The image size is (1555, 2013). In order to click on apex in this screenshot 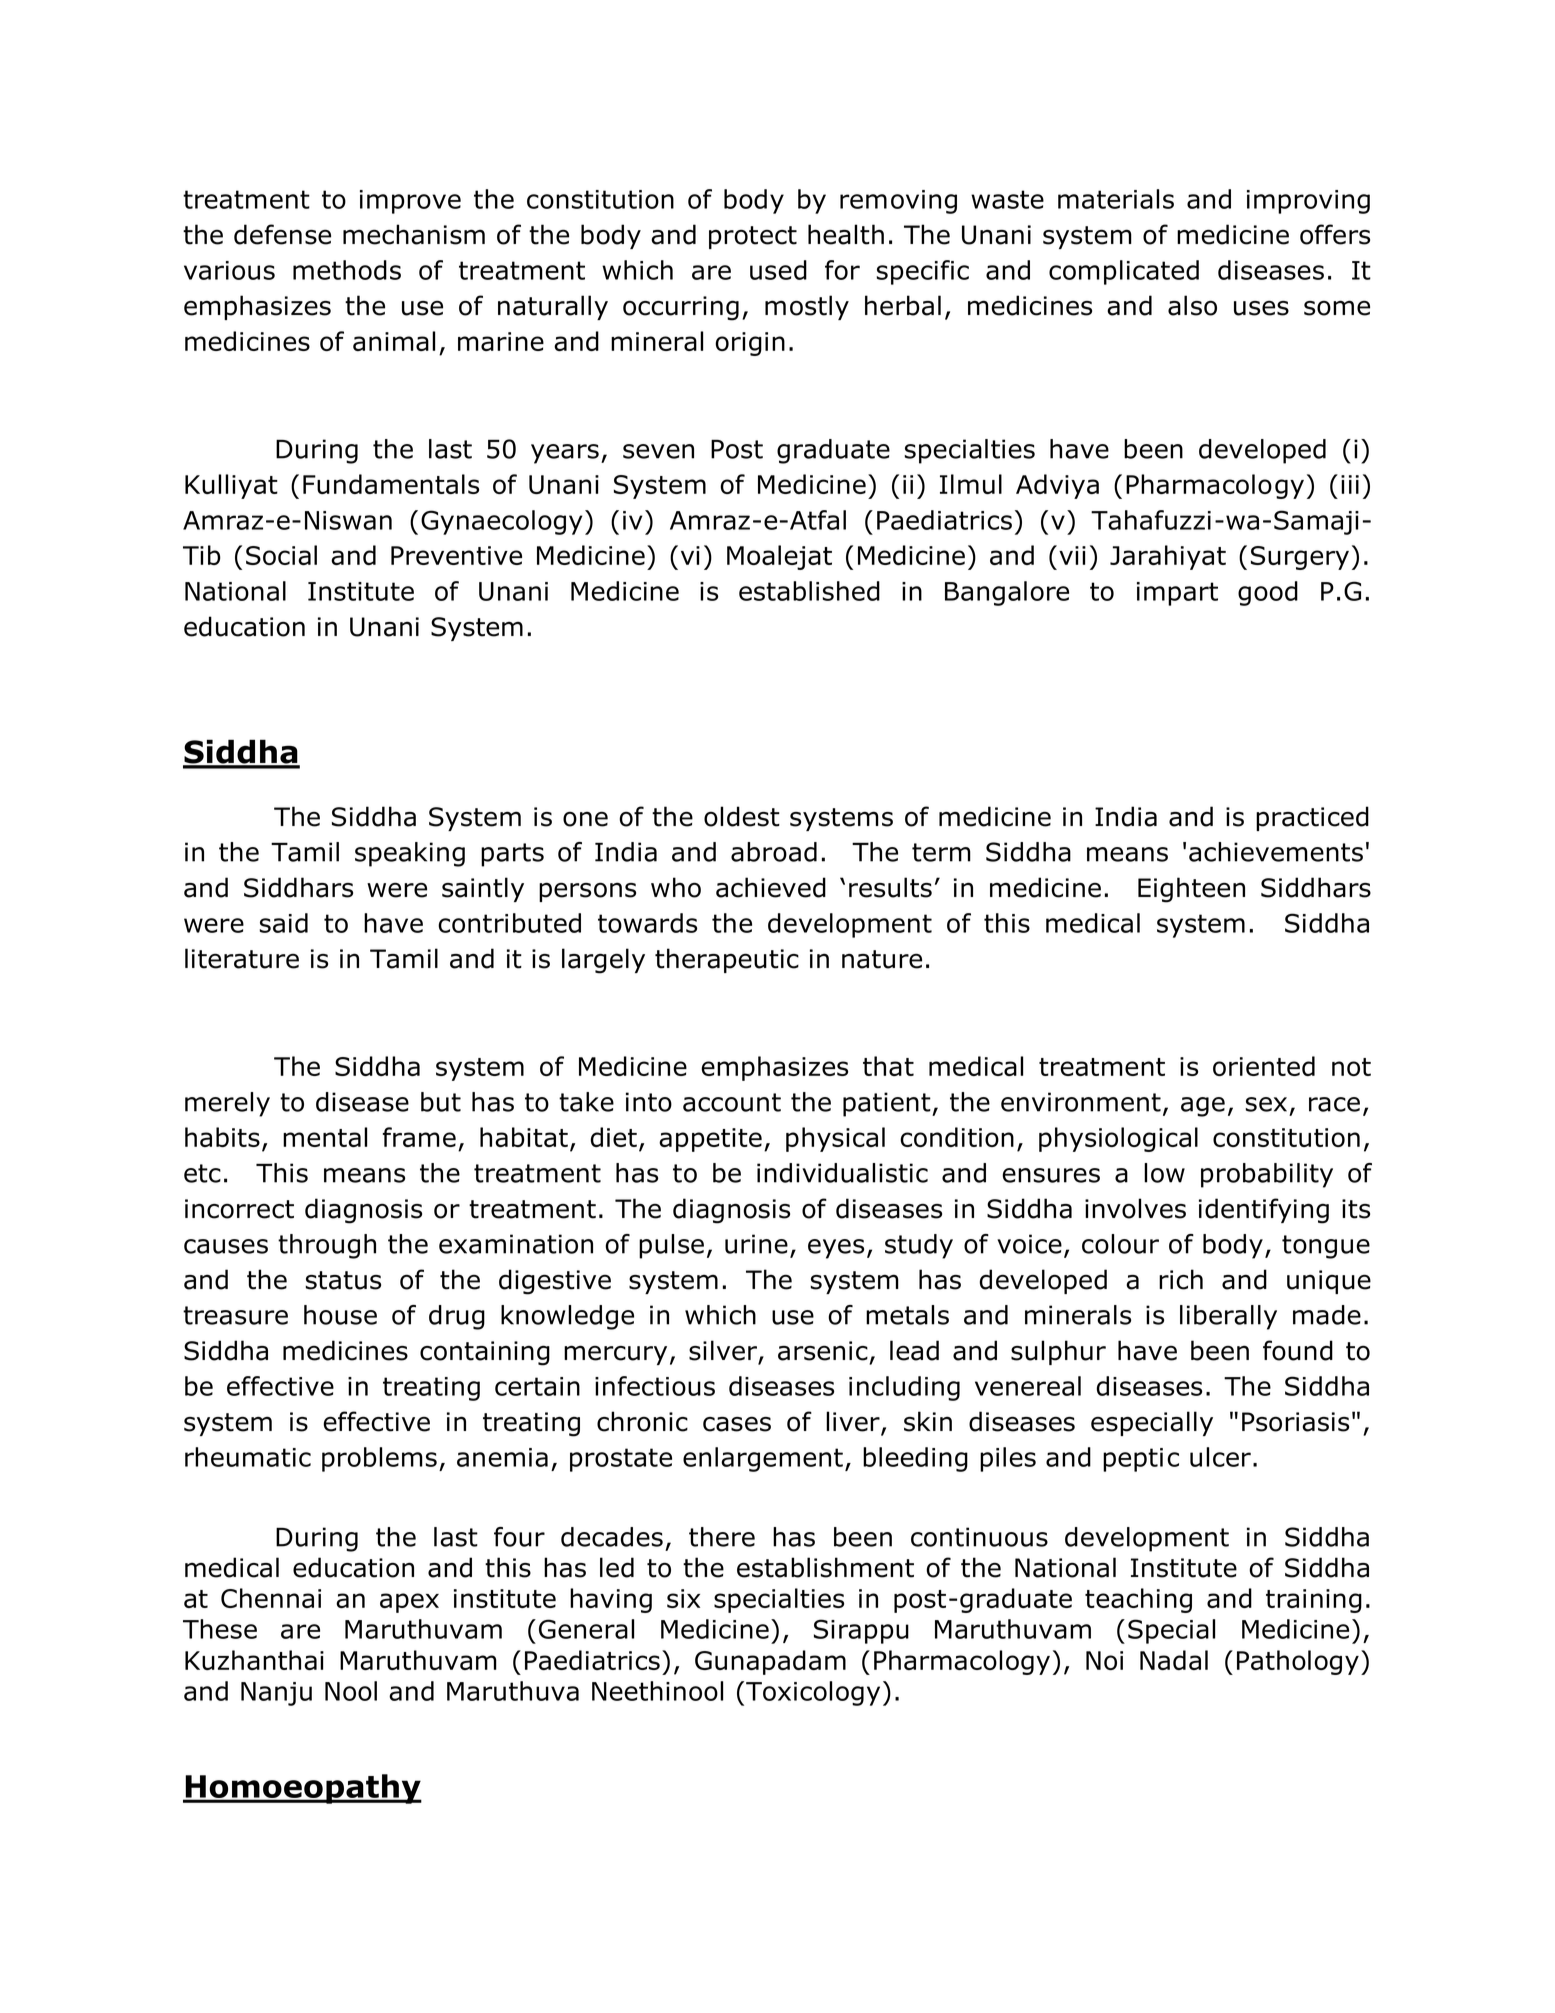, I will do `click(409, 1603)`.
